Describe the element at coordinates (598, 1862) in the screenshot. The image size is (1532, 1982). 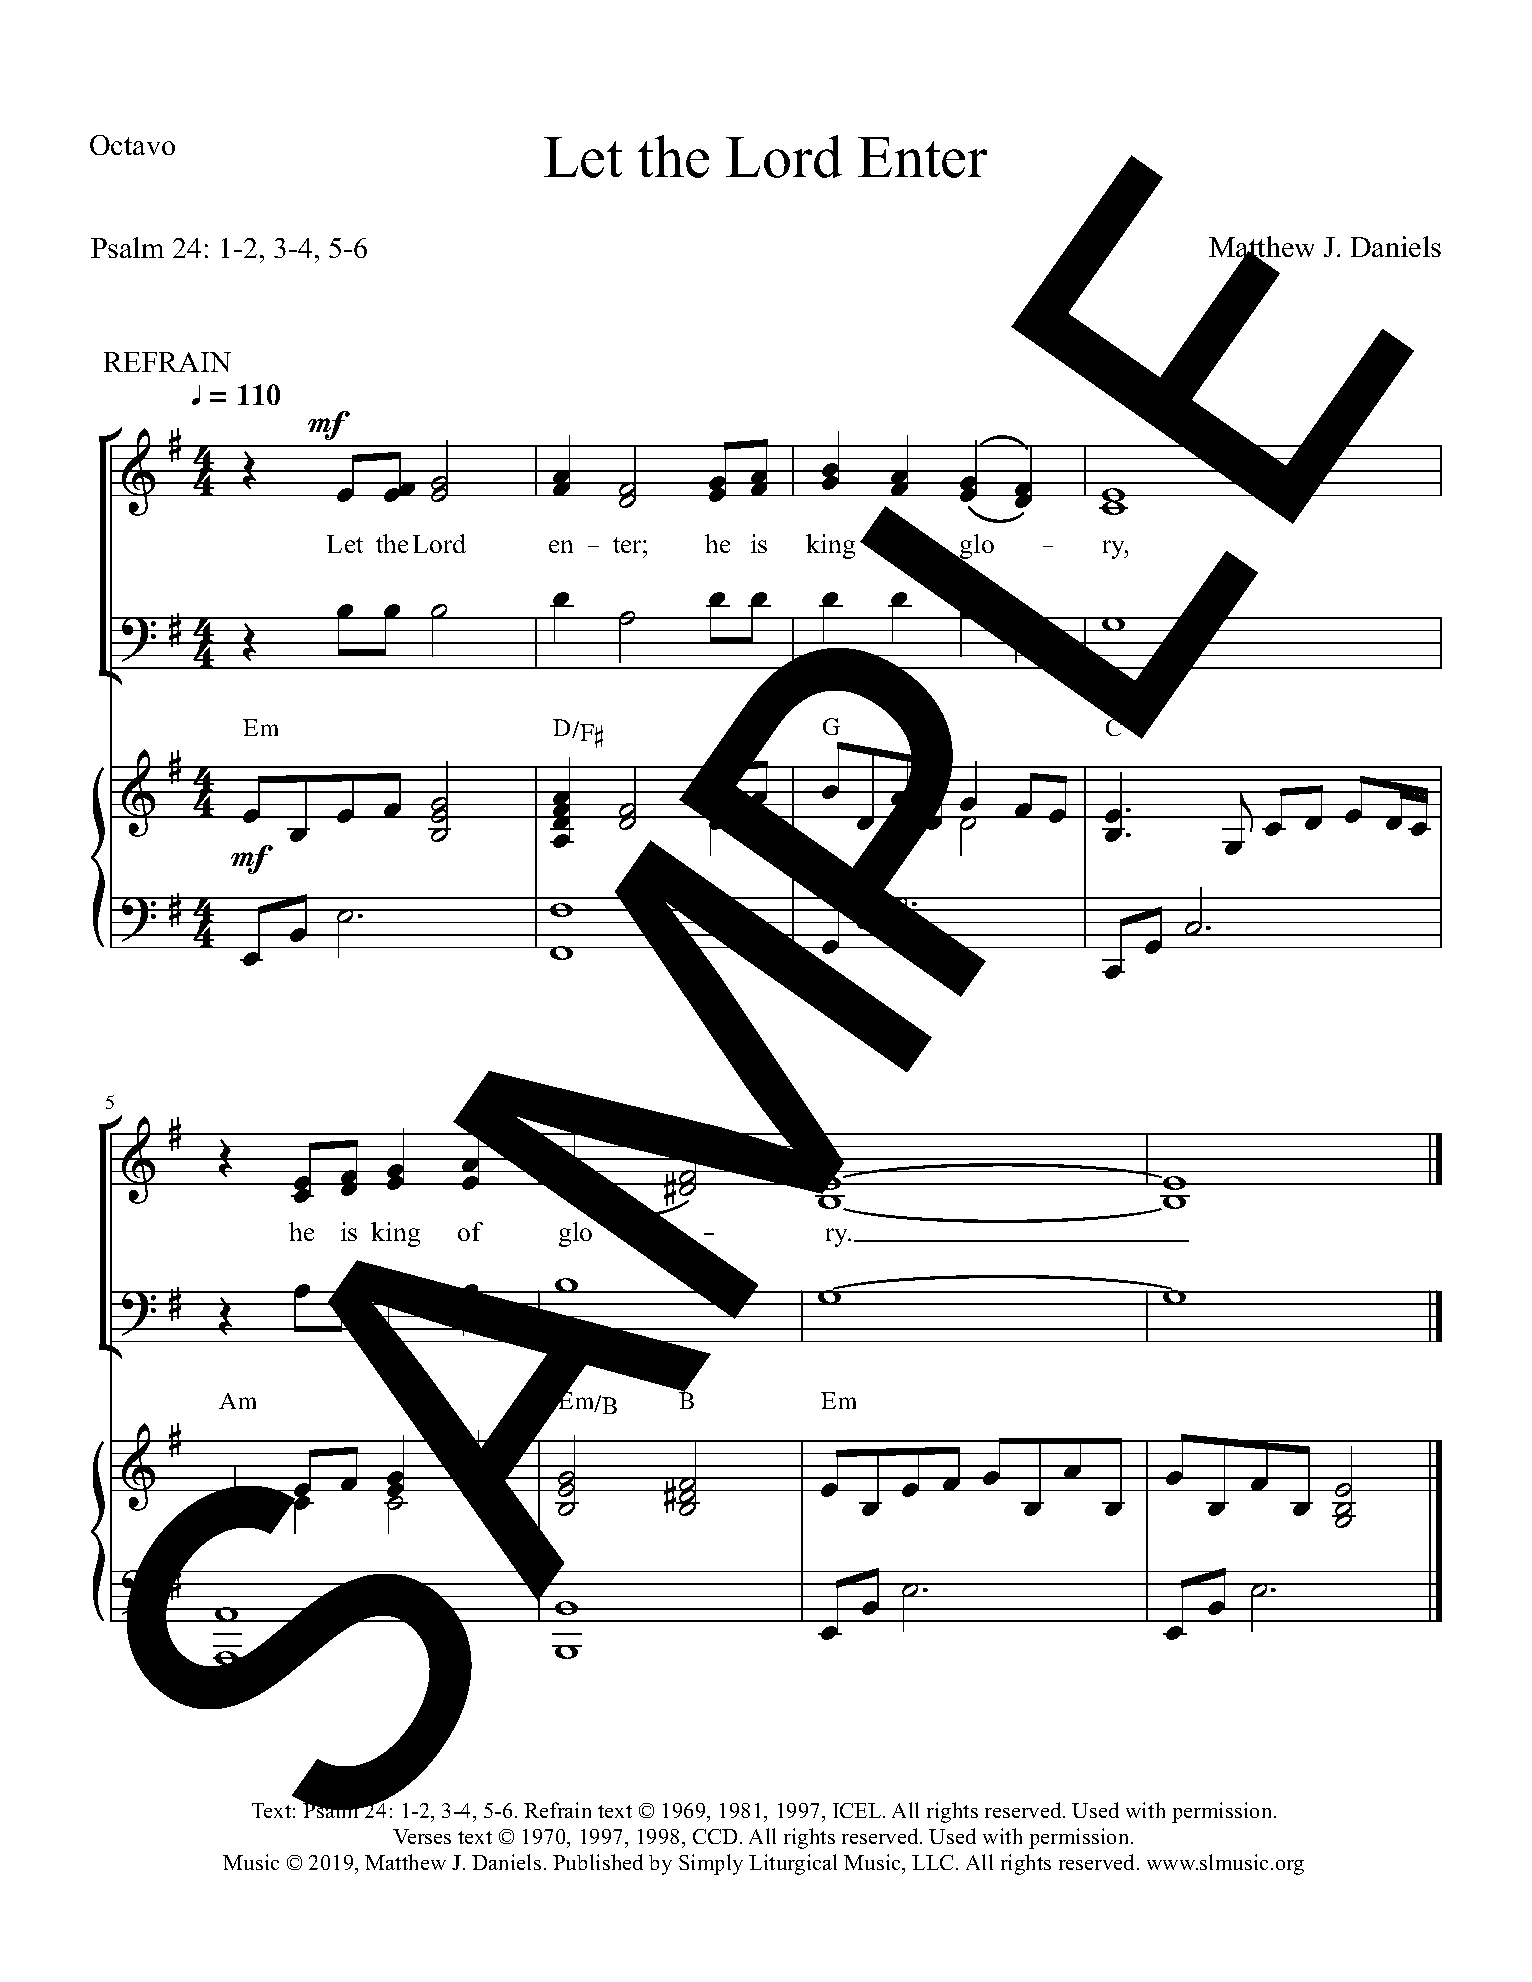
I see `Published` at that location.
